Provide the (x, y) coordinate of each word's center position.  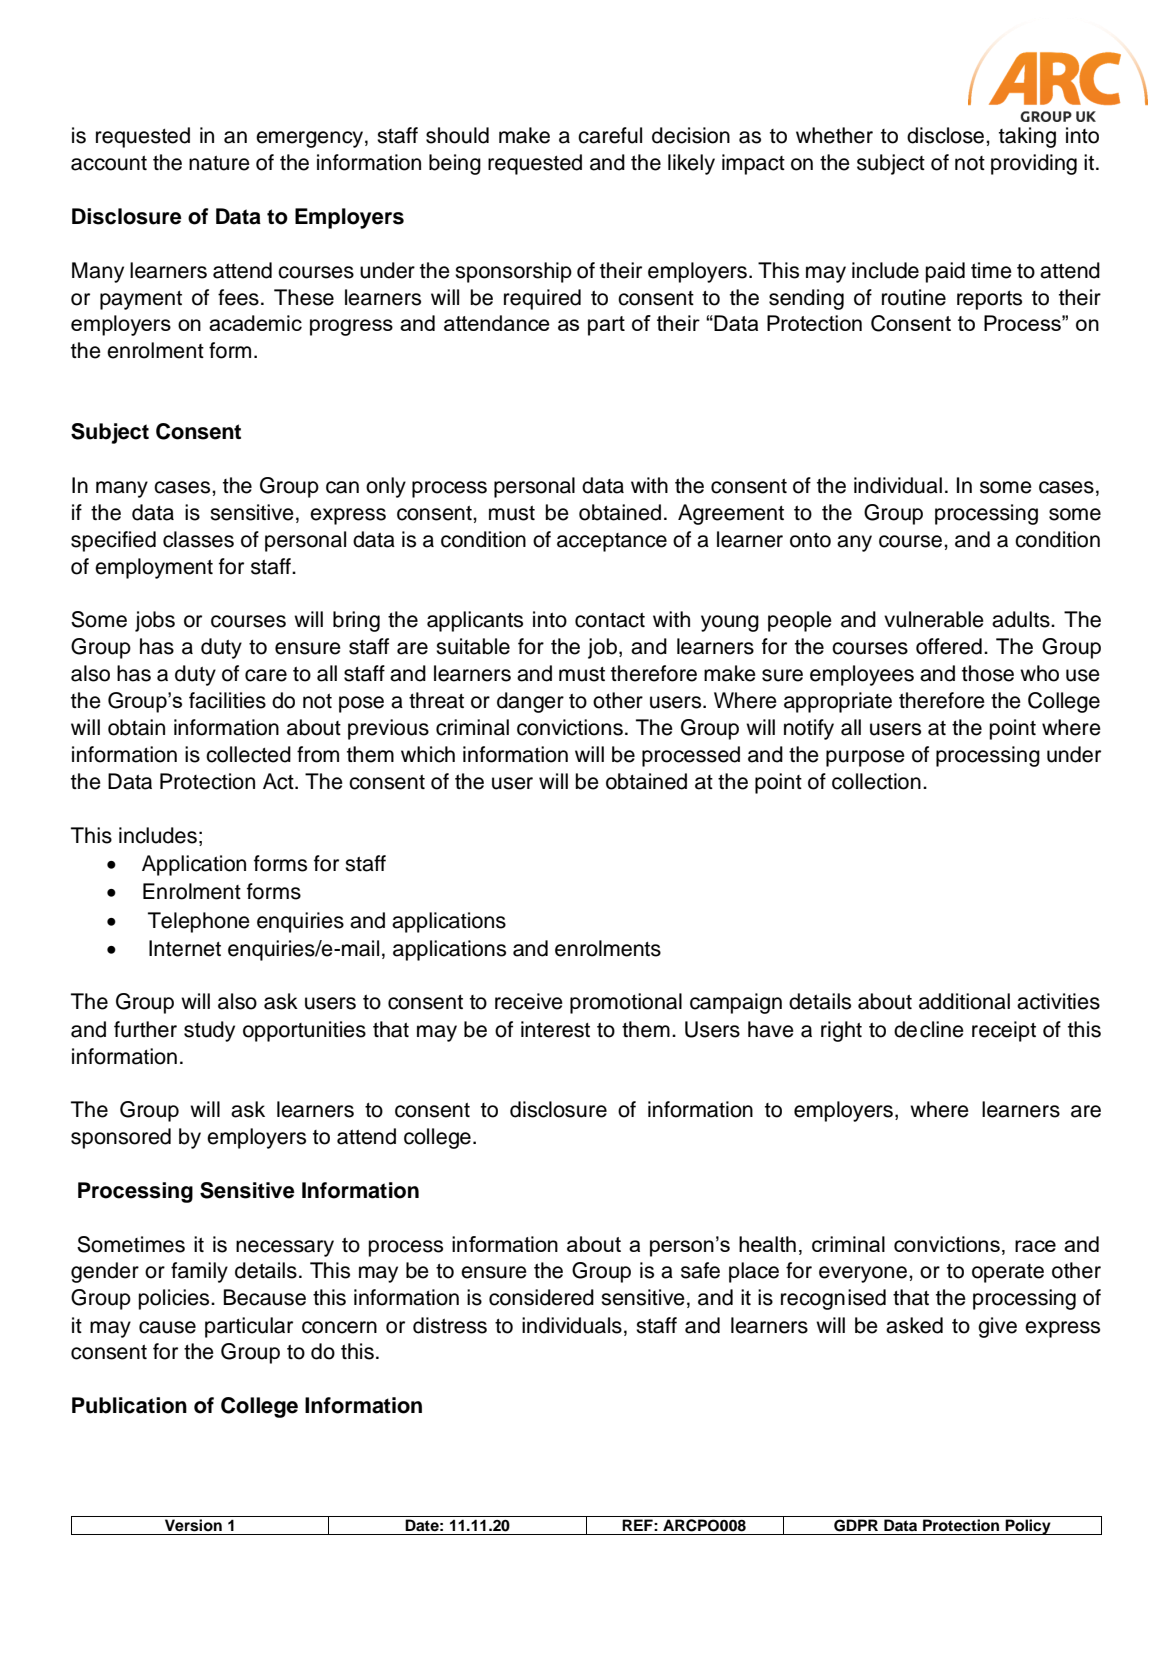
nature (219, 163)
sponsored (121, 1138)
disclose (947, 135)
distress (450, 1325)
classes (198, 539)
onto (810, 540)
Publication (129, 1405)
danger (530, 702)
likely (691, 164)
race (1035, 1246)
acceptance (612, 542)
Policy (1028, 1527)
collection (876, 781)
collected (248, 754)
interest (555, 1029)
